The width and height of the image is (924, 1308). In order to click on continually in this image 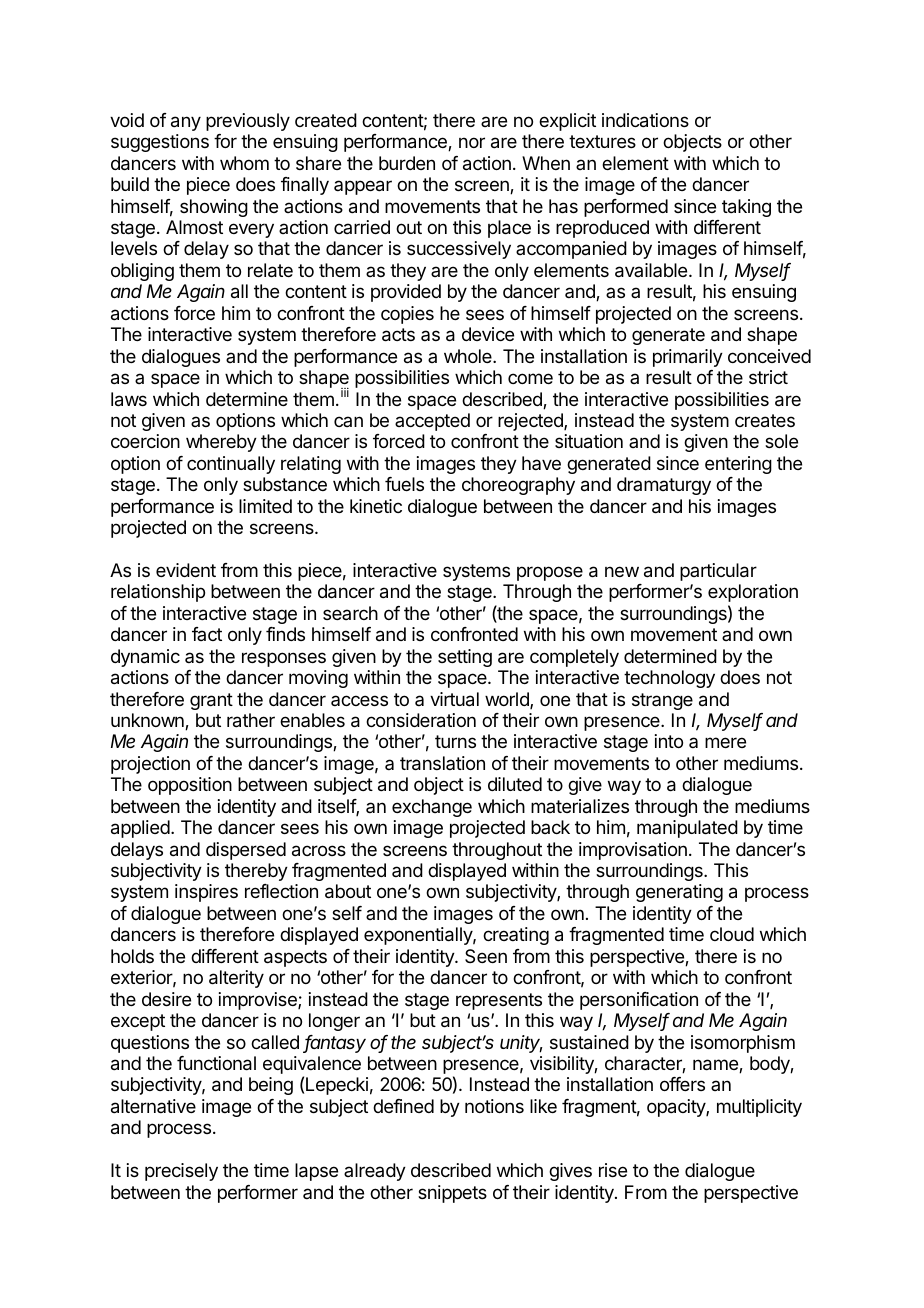, I will do `click(231, 465)`.
